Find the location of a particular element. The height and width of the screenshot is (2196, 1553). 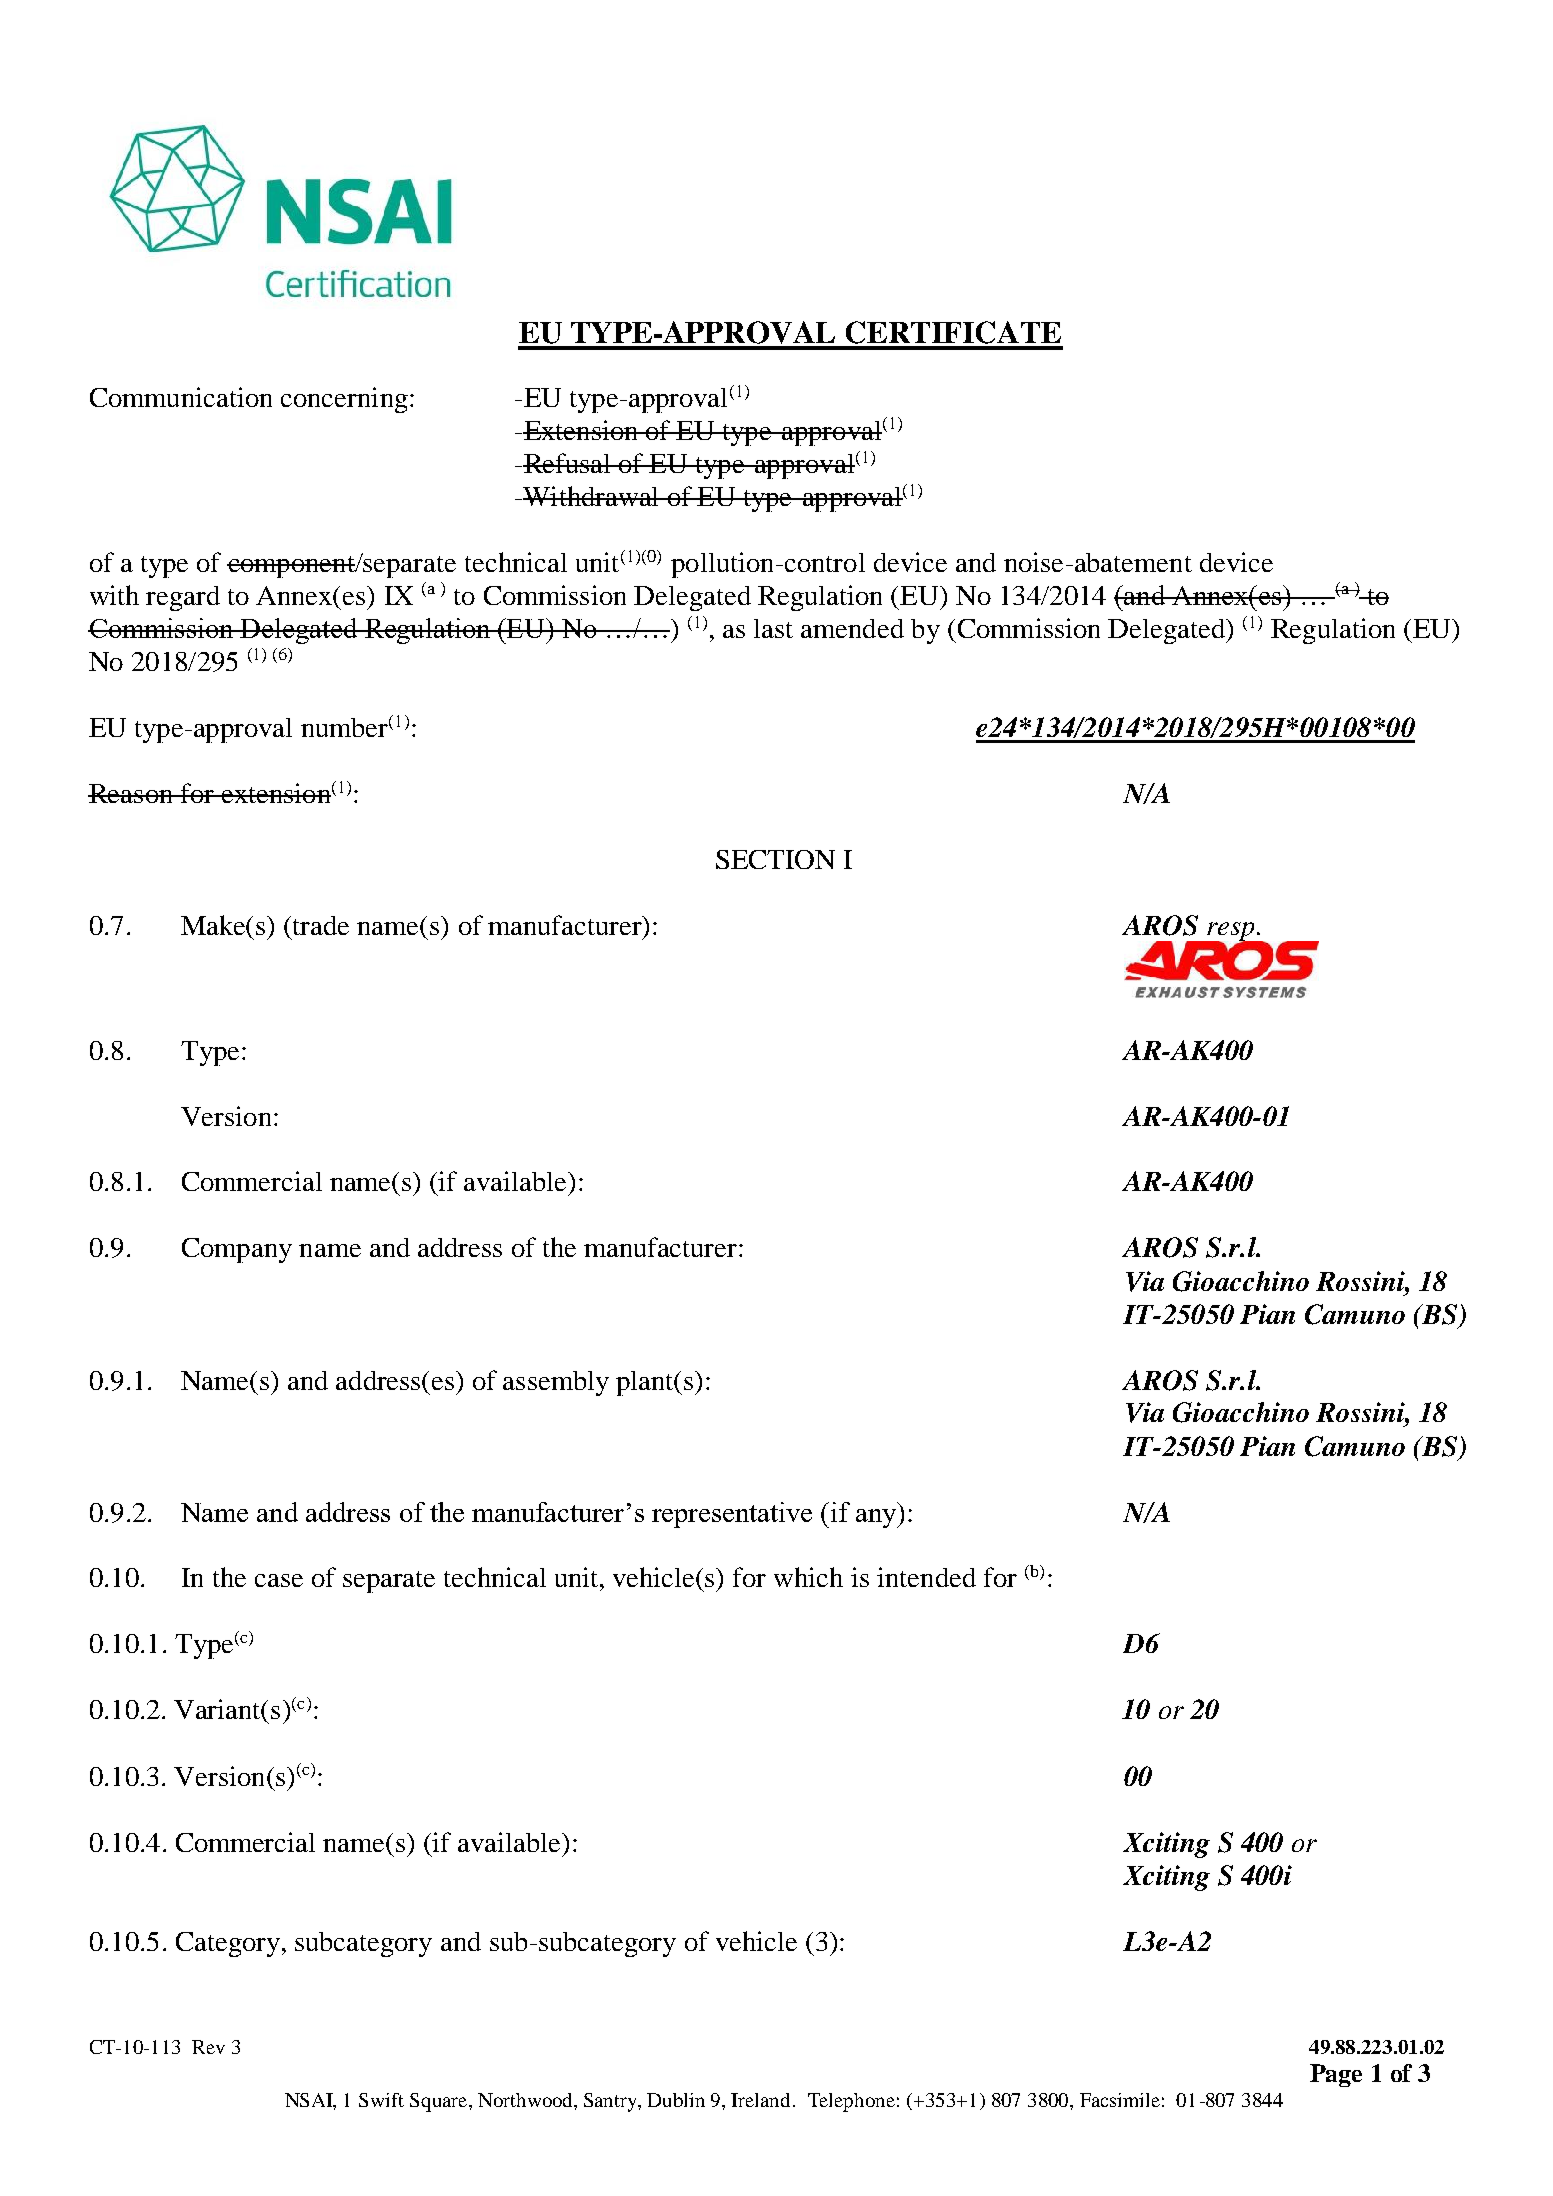

representative is located at coordinates (732, 1515).
